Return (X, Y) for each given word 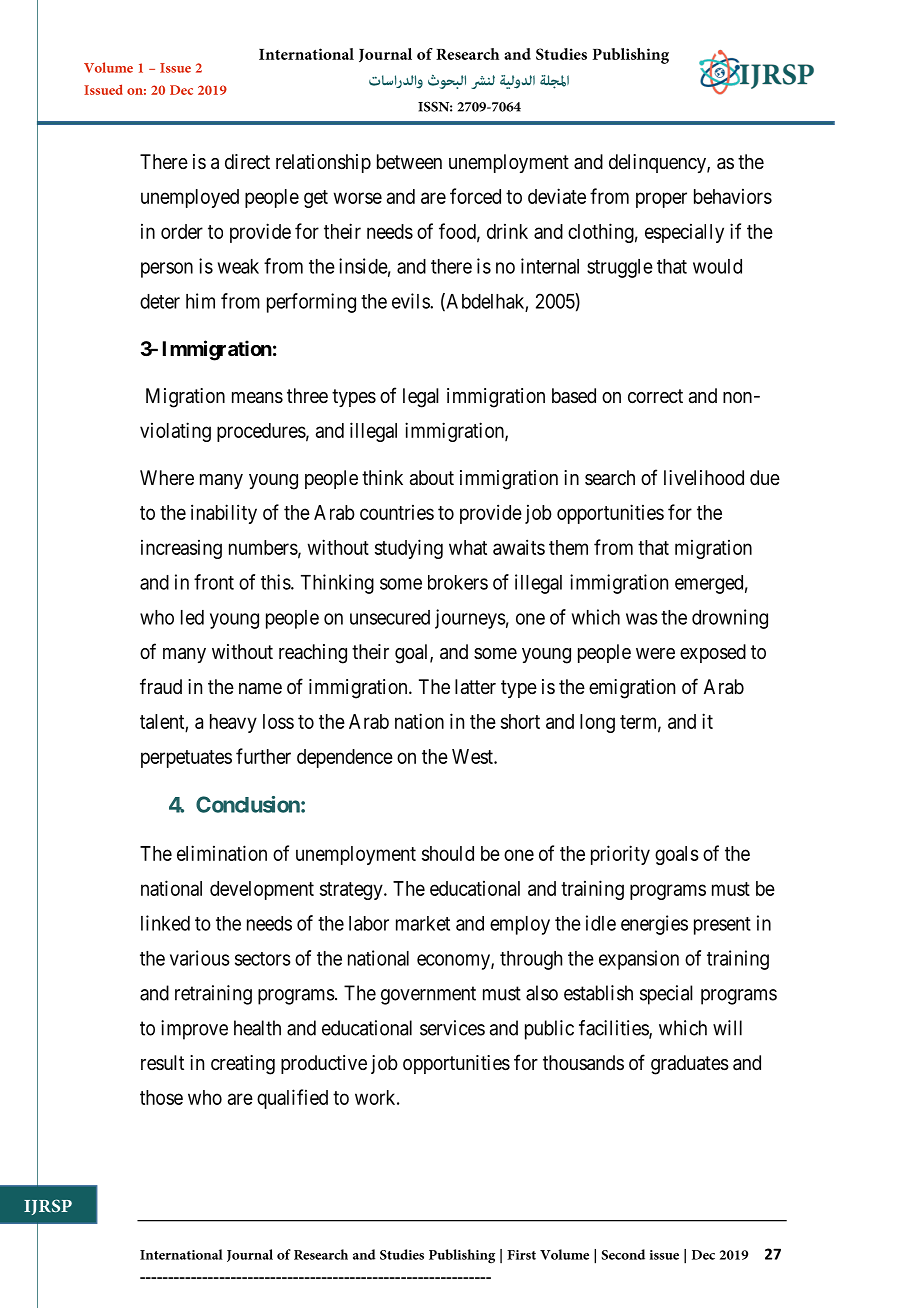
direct (247, 161)
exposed (713, 653)
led (192, 617)
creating (243, 1065)
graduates (690, 1065)
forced (475, 196)
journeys (470, 619)
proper (661, 200)
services (452, 1028)
